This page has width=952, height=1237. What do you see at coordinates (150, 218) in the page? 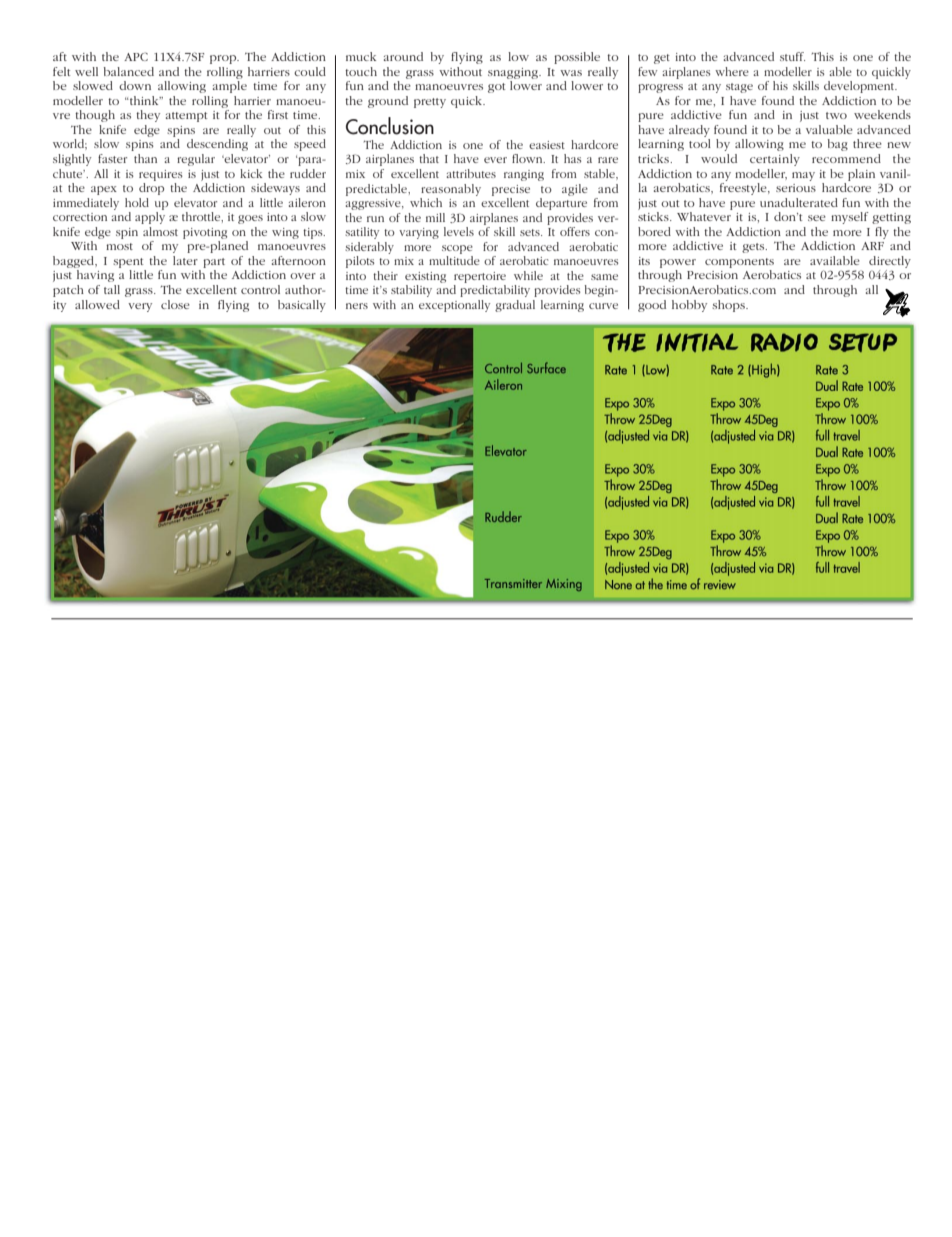
I see `apply` at bounding box center [150, 218].
